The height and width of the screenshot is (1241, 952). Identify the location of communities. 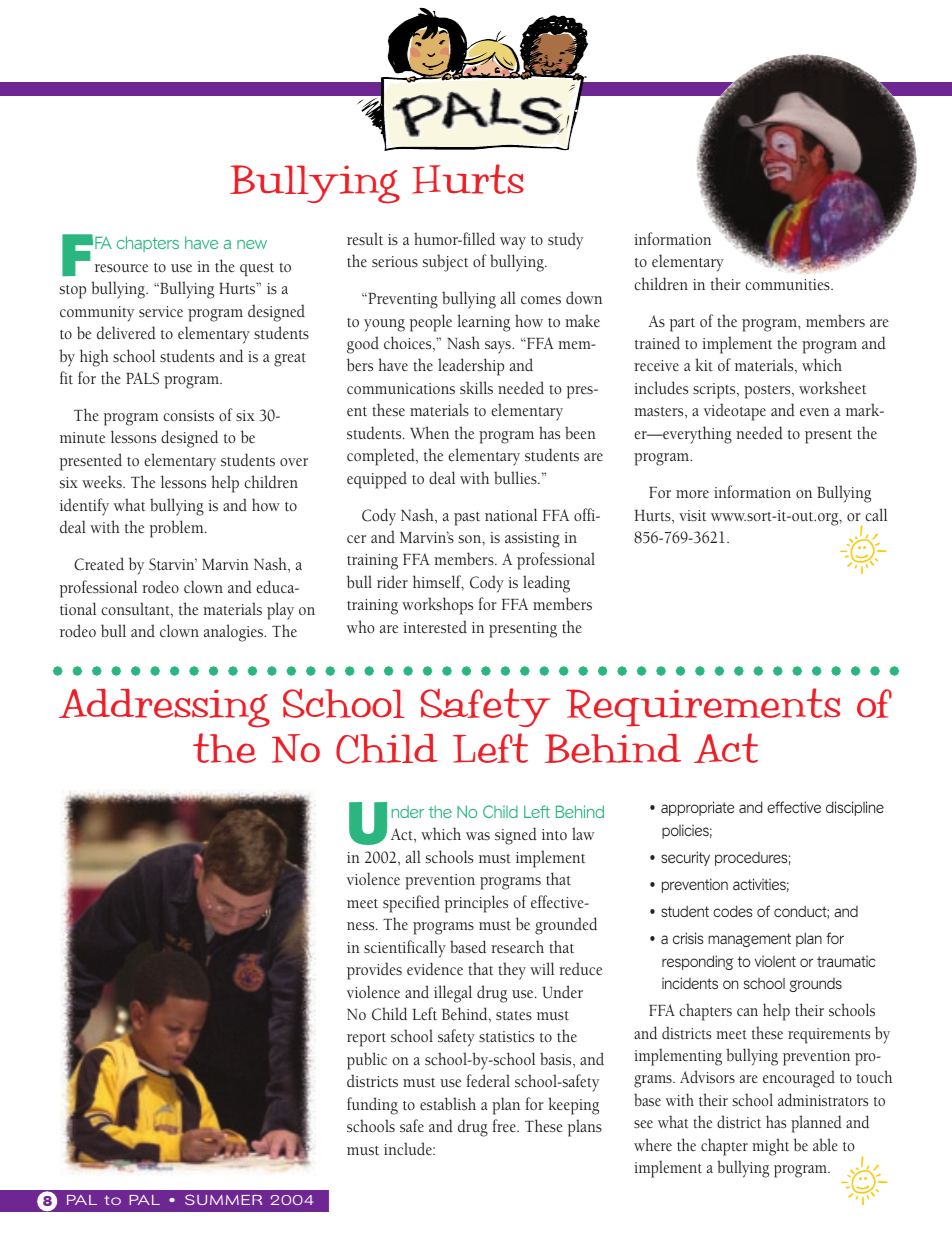
(788, 285).
